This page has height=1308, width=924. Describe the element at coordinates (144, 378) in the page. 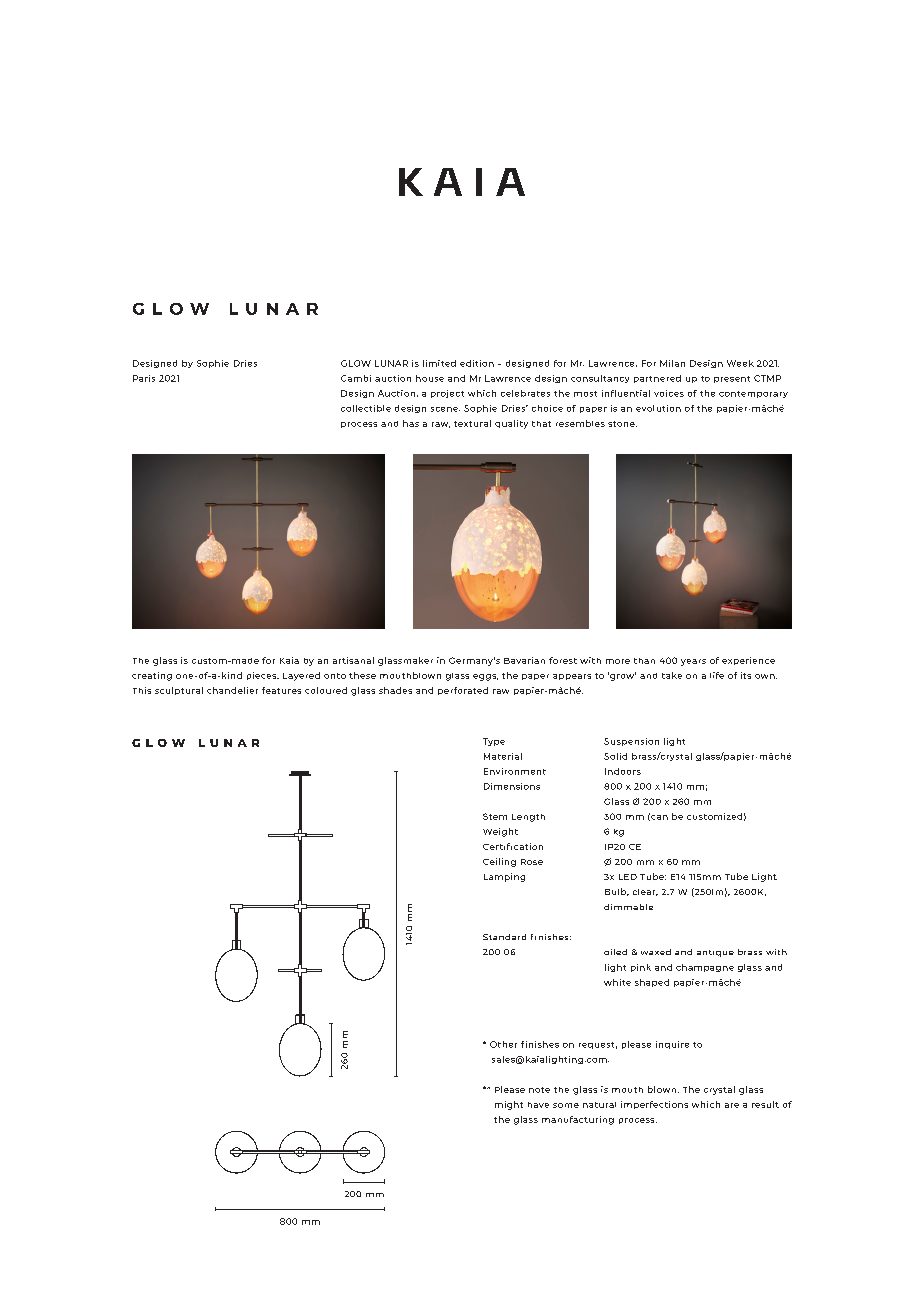

I see `Paris` at that location.
